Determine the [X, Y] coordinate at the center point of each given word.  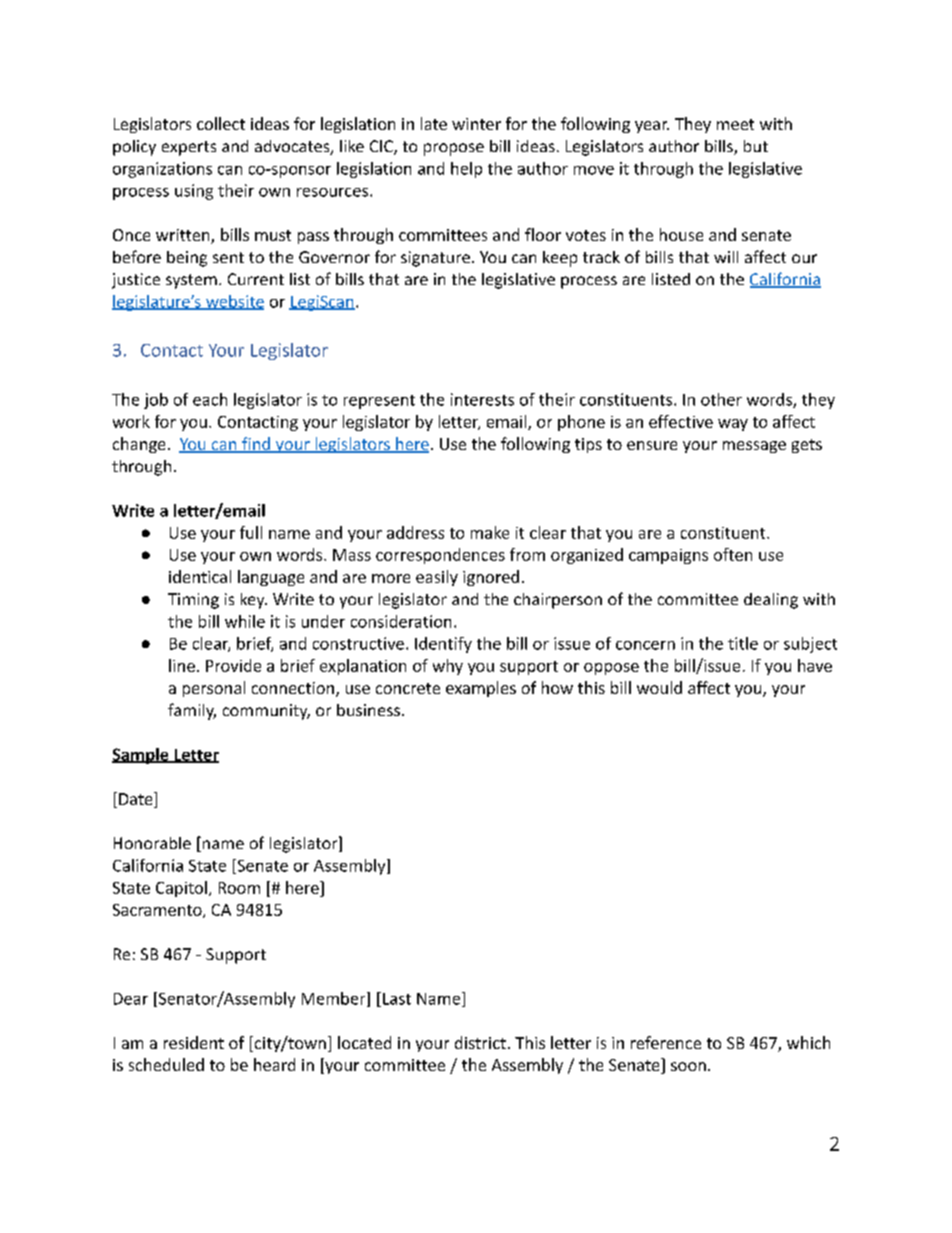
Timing [193, 601]
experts [189, 148]
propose [454, 149]
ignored [491, 578]
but [756, 146]
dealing [771, 601]
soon [688, 1066]
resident [194, 1042]
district [480, 1042]
